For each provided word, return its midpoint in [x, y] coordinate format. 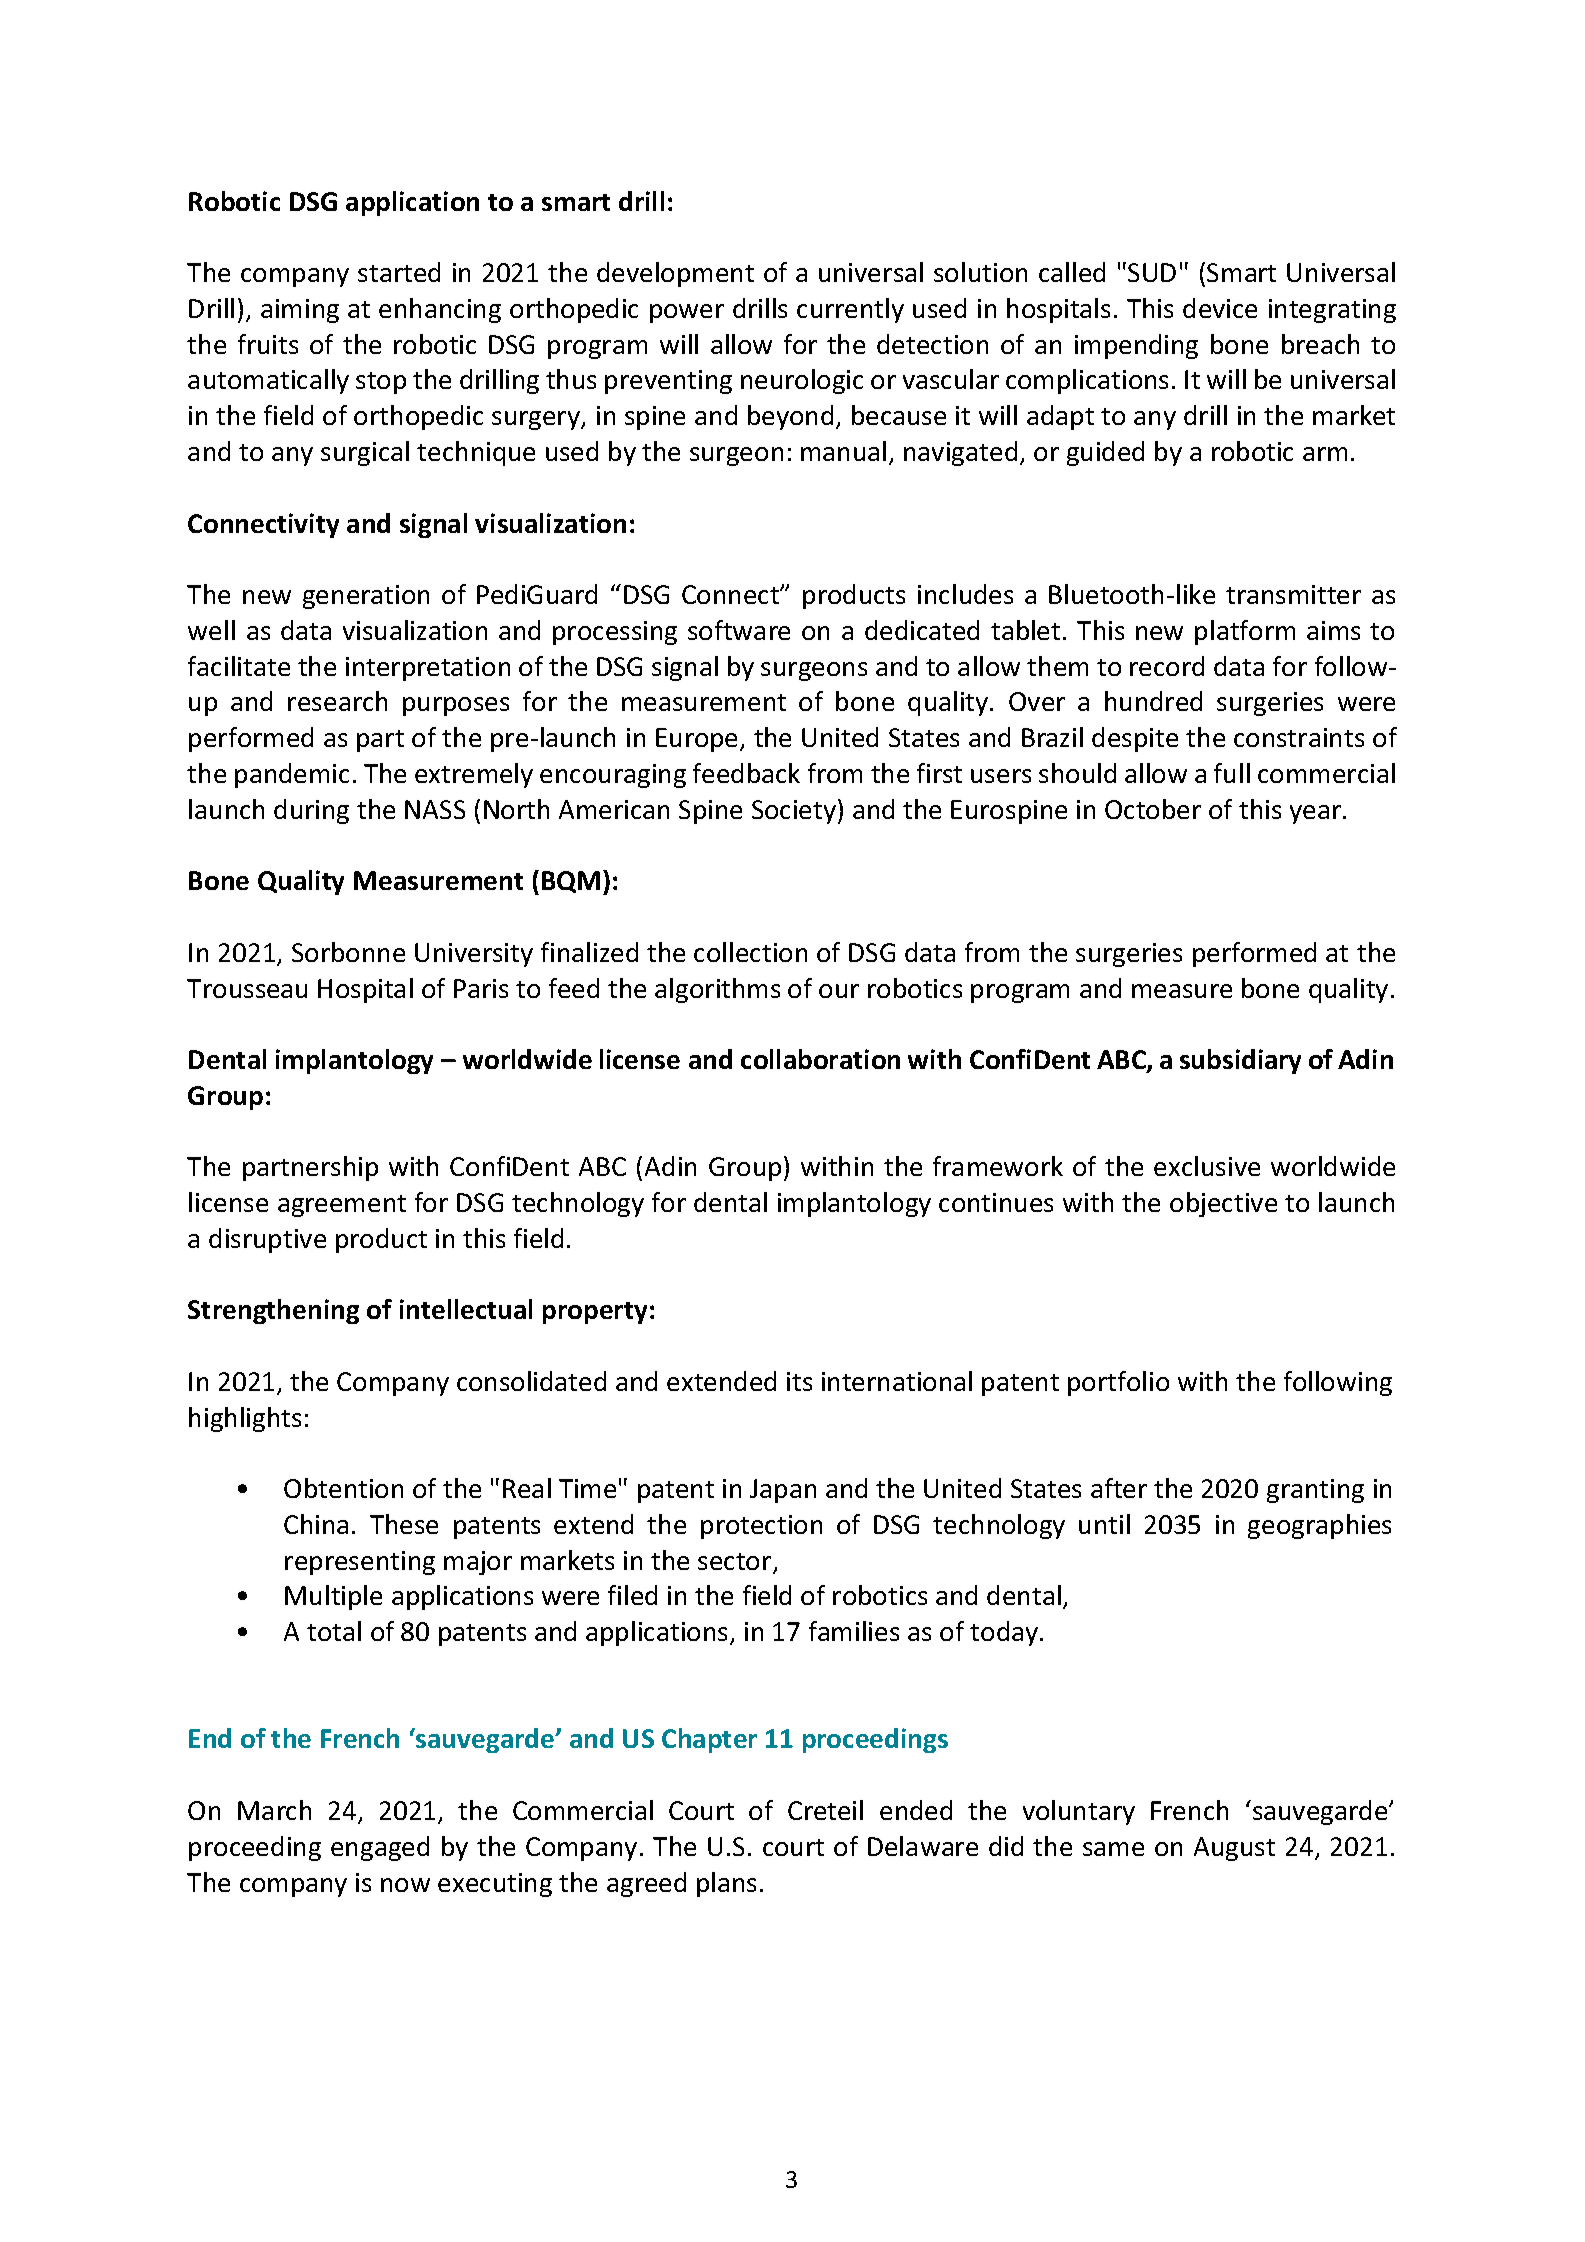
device [1220, 308]
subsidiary [1240, 1061]
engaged [380, 1848]
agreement [342, 1206]
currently [850, 310]
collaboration [820, 1059]
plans [726, 1884]
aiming [300, 311]
